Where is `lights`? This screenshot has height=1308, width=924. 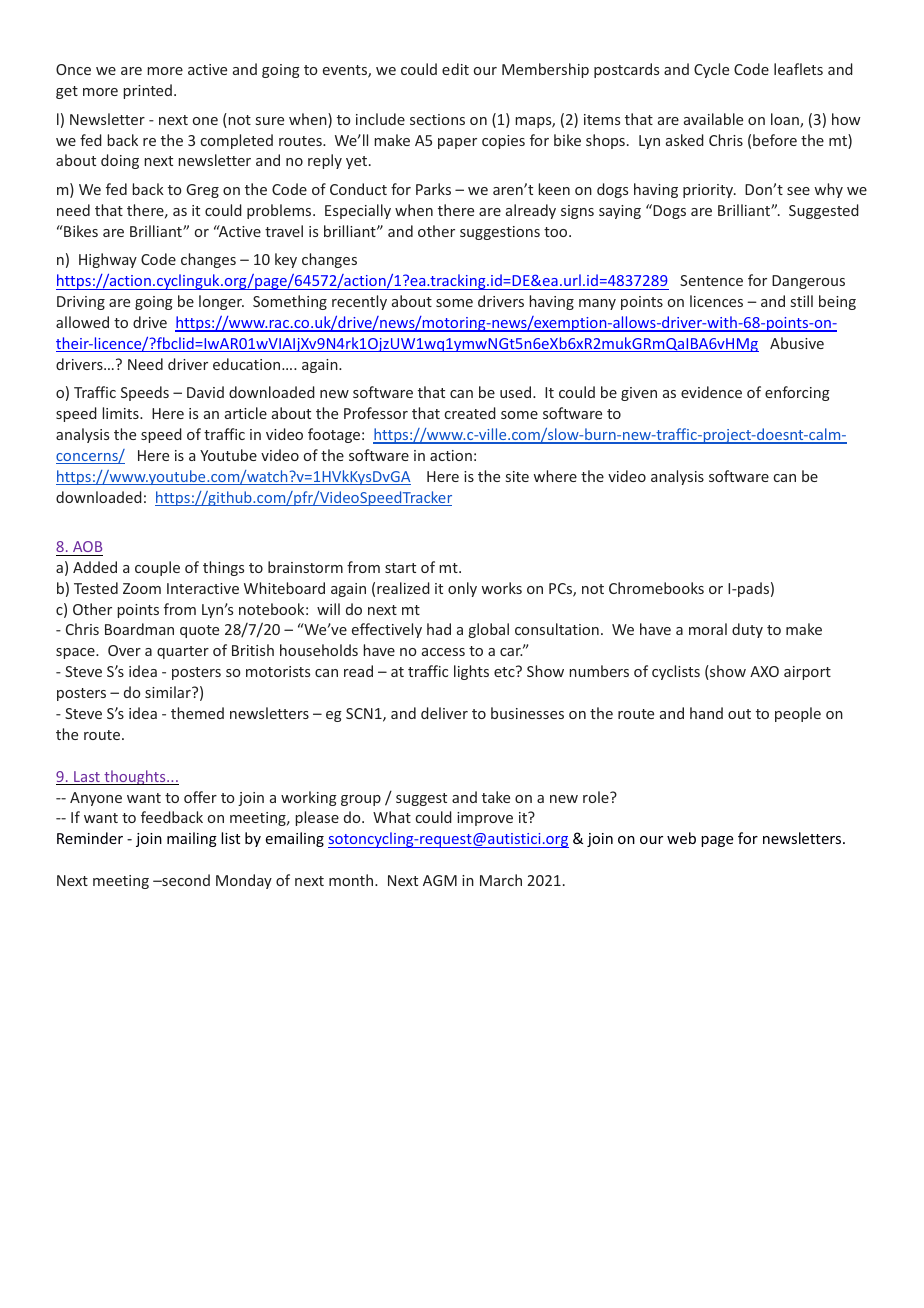 lights is located at coordinates (471, 672).
